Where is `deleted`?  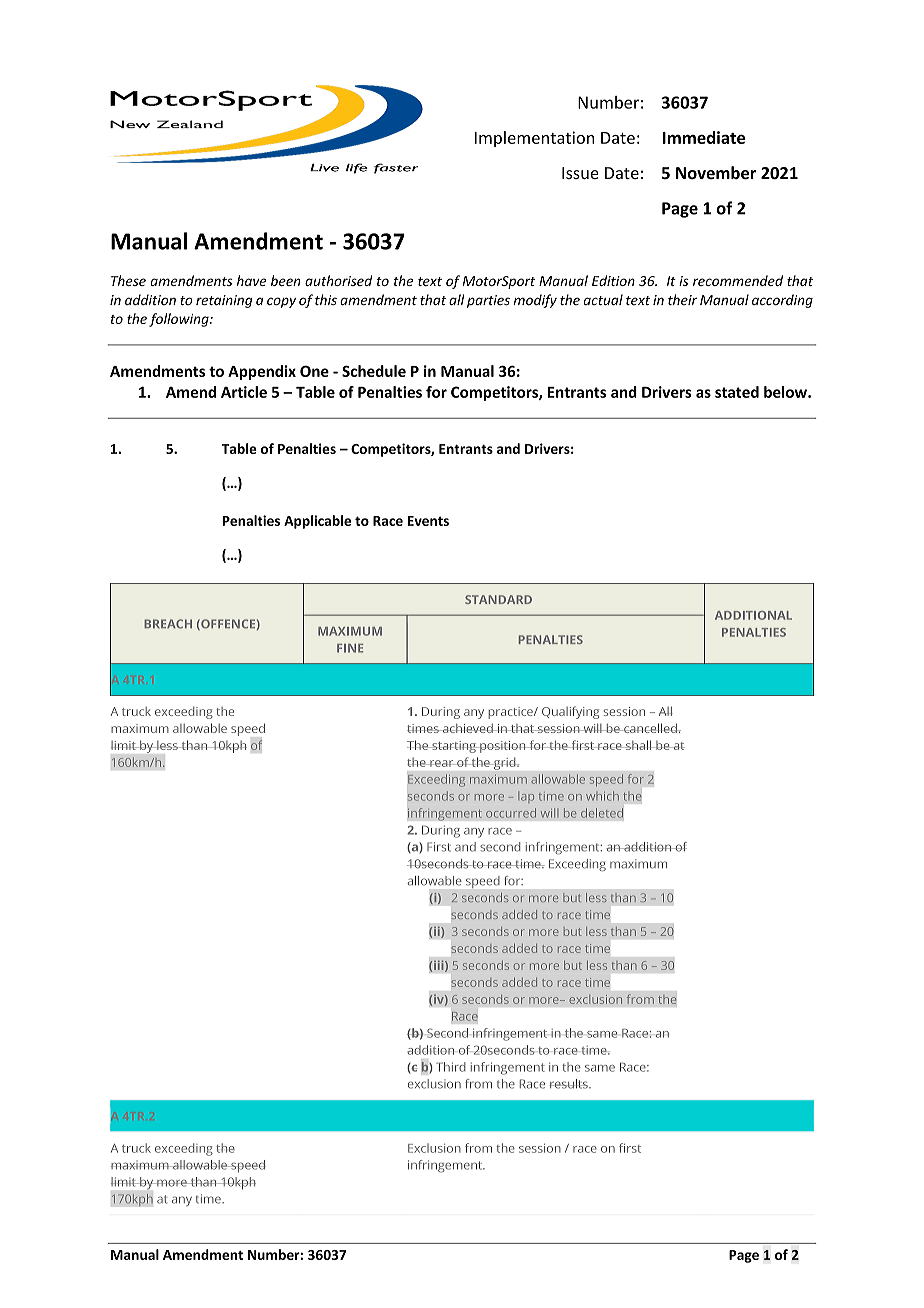 deleted is located at coordinates (602, 813).
